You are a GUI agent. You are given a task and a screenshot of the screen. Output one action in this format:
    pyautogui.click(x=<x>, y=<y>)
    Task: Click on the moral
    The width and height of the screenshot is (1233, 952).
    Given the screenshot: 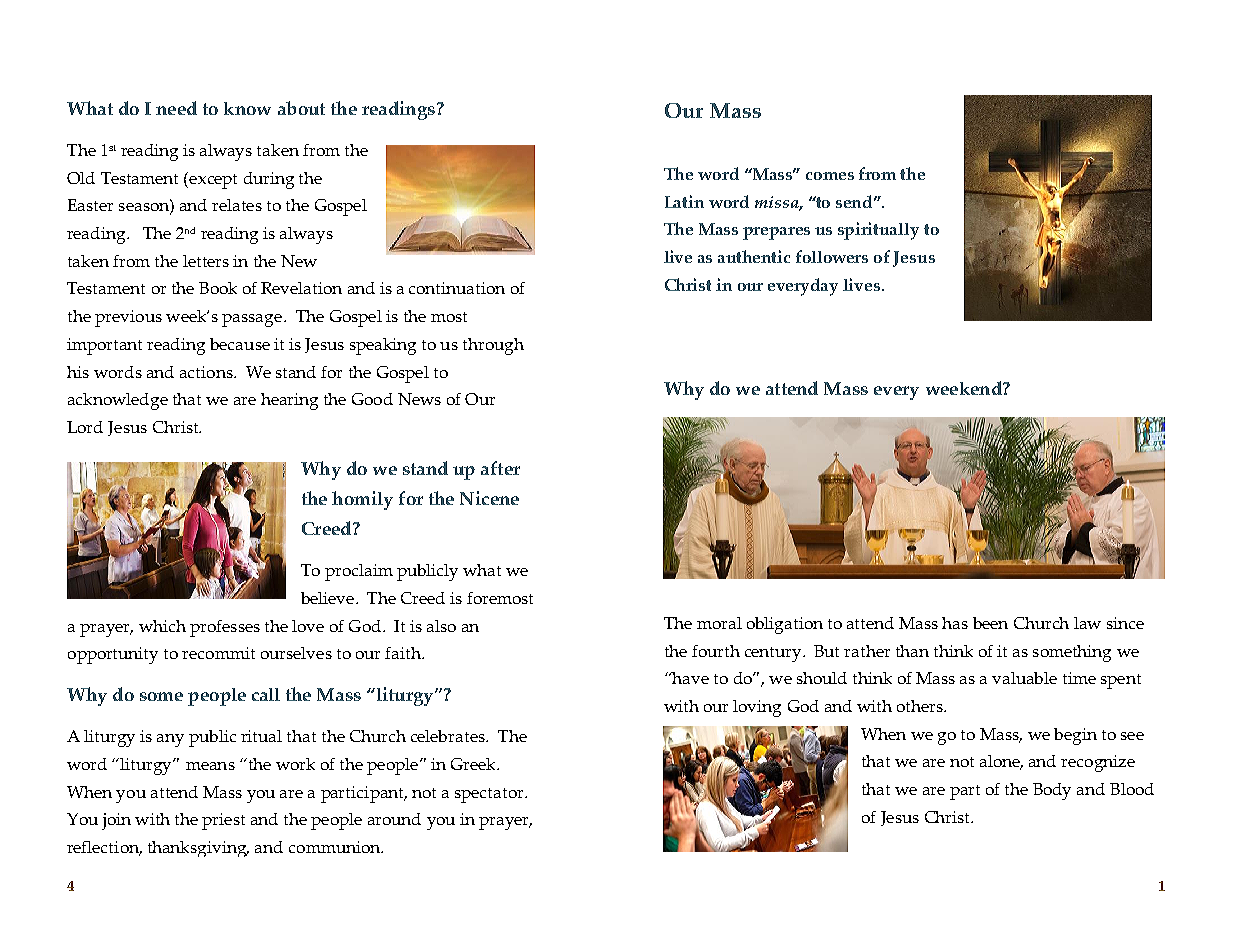 What is the action you would take?
    pyautogui.click(x=719, y=623)
